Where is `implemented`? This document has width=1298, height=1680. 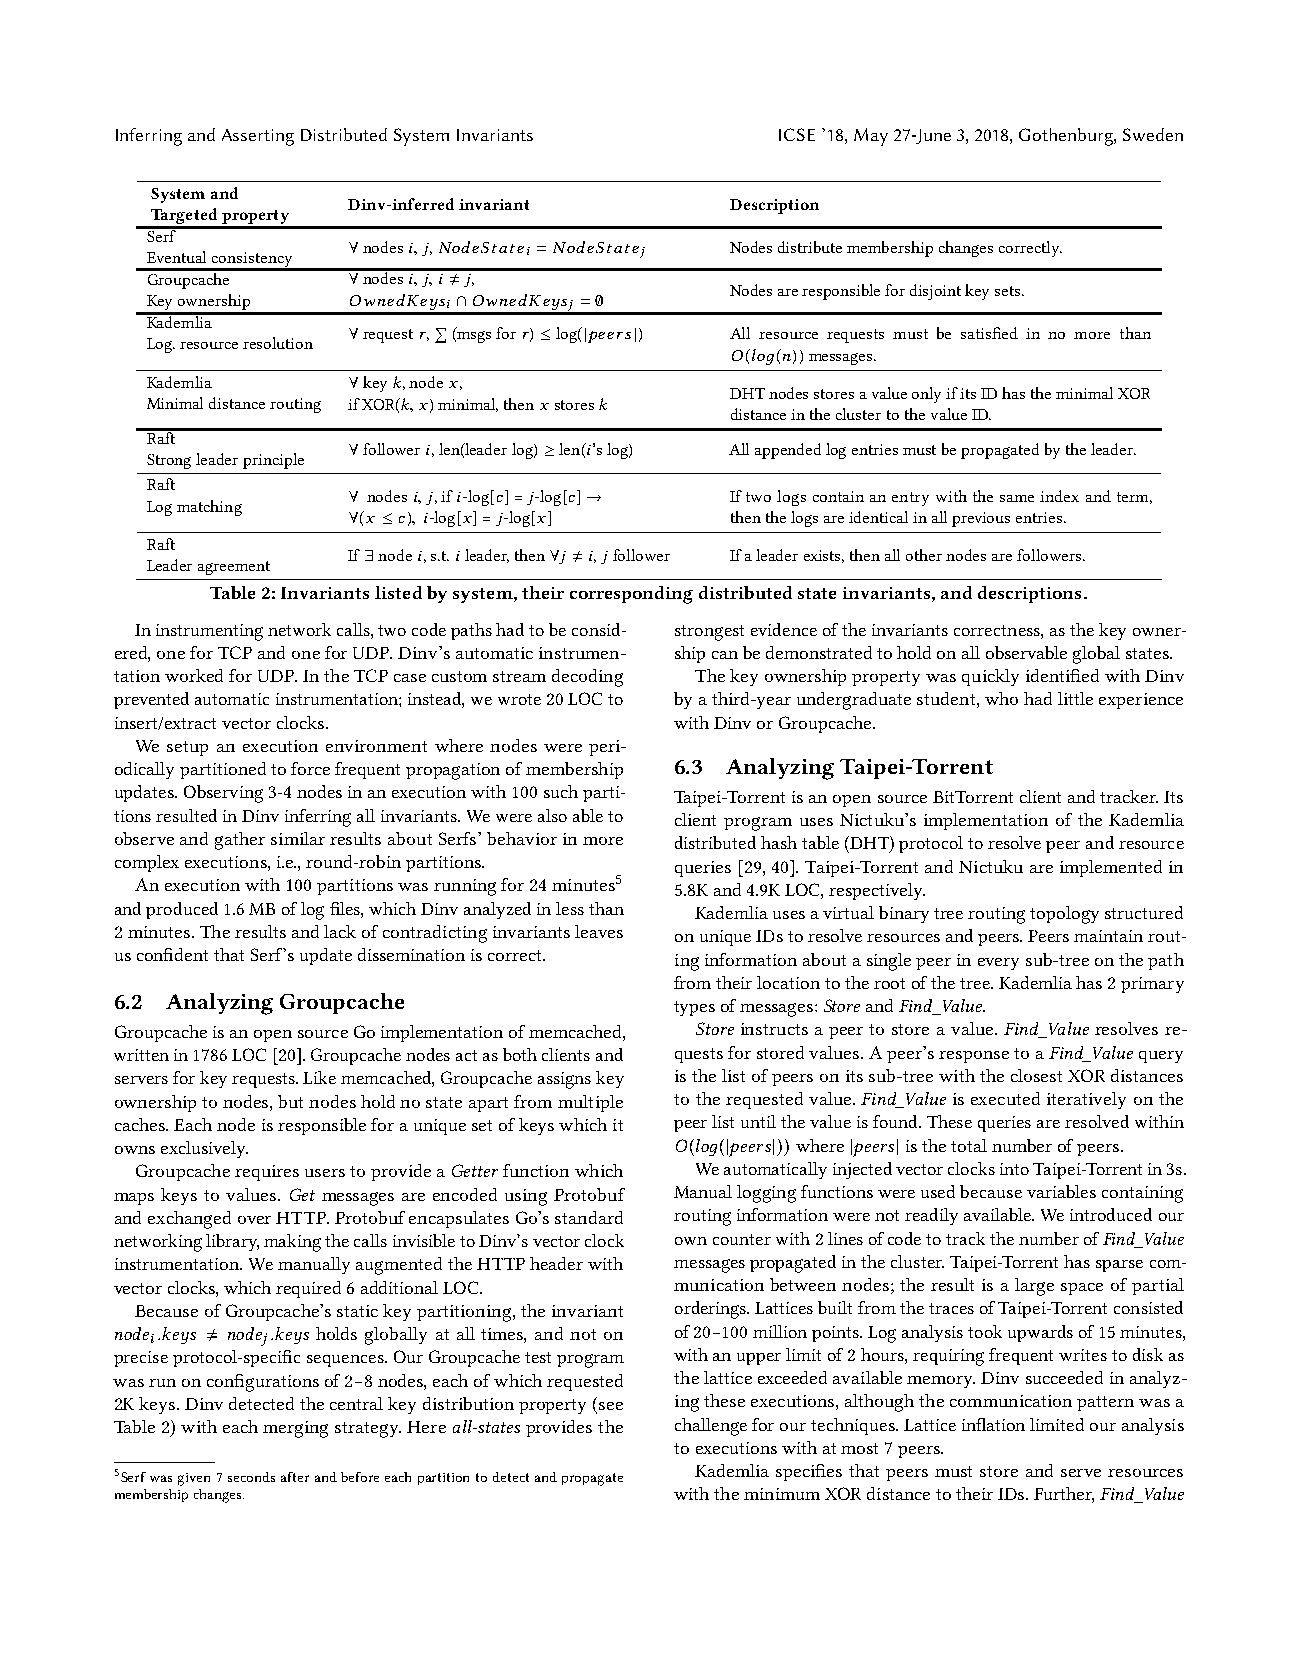
implemented is located at coordinates (1111, 868).
